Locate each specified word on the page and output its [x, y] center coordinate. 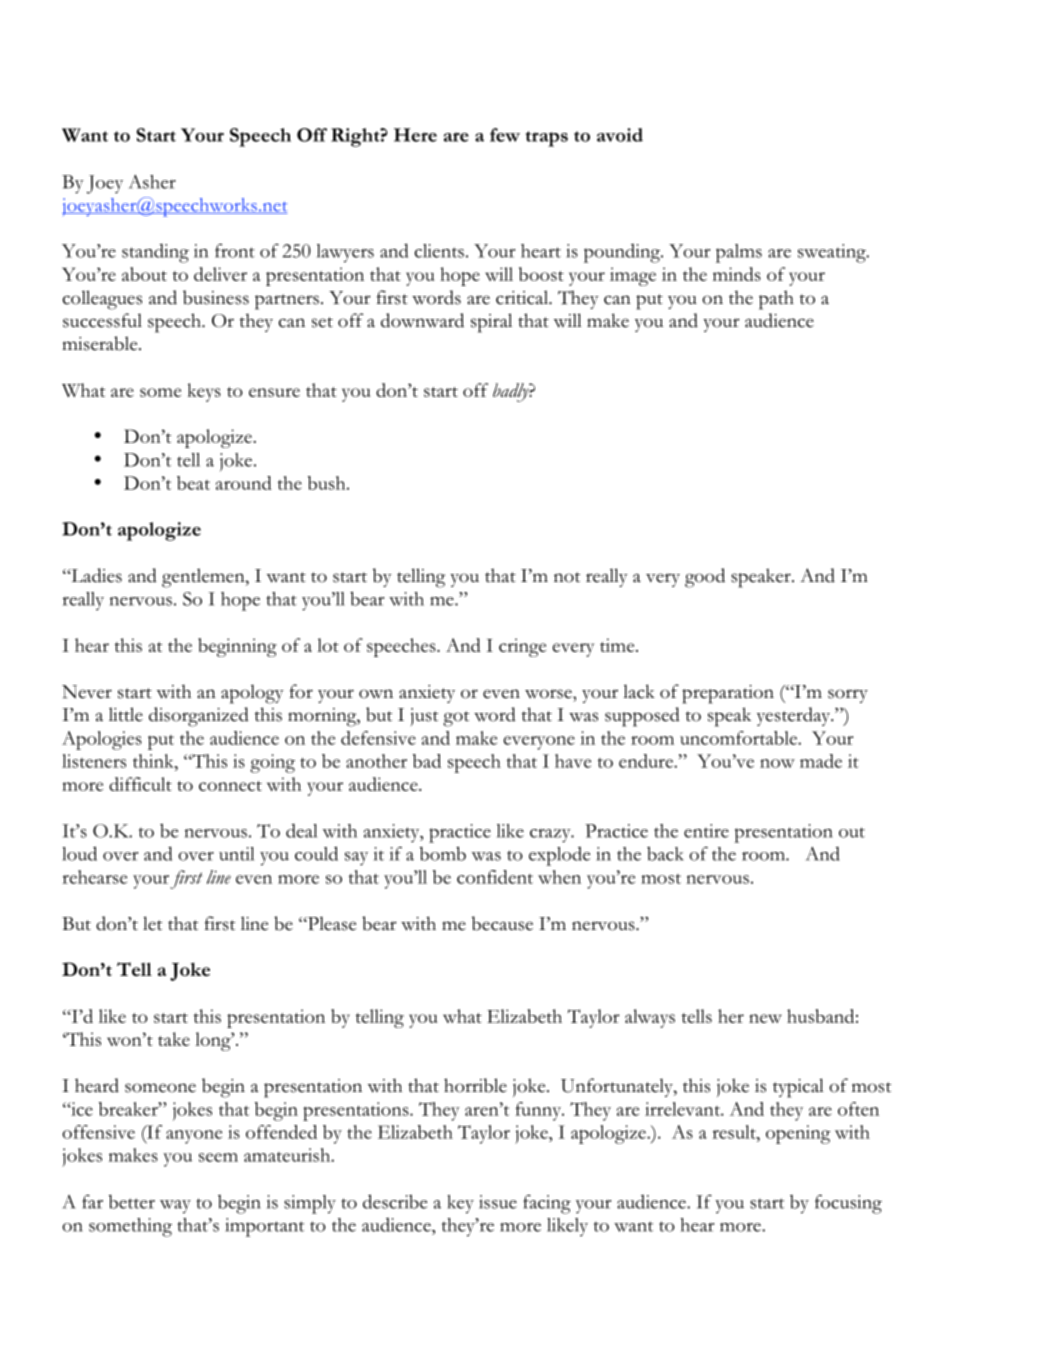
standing [155, 253]
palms [739, 253]
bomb [443, 853]
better [132, 1202]
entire [706, 831]
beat [193, 483]
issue [498, 1202]
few [505, 135]
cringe [522, 647]
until [236, 854]
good [705, 578]
